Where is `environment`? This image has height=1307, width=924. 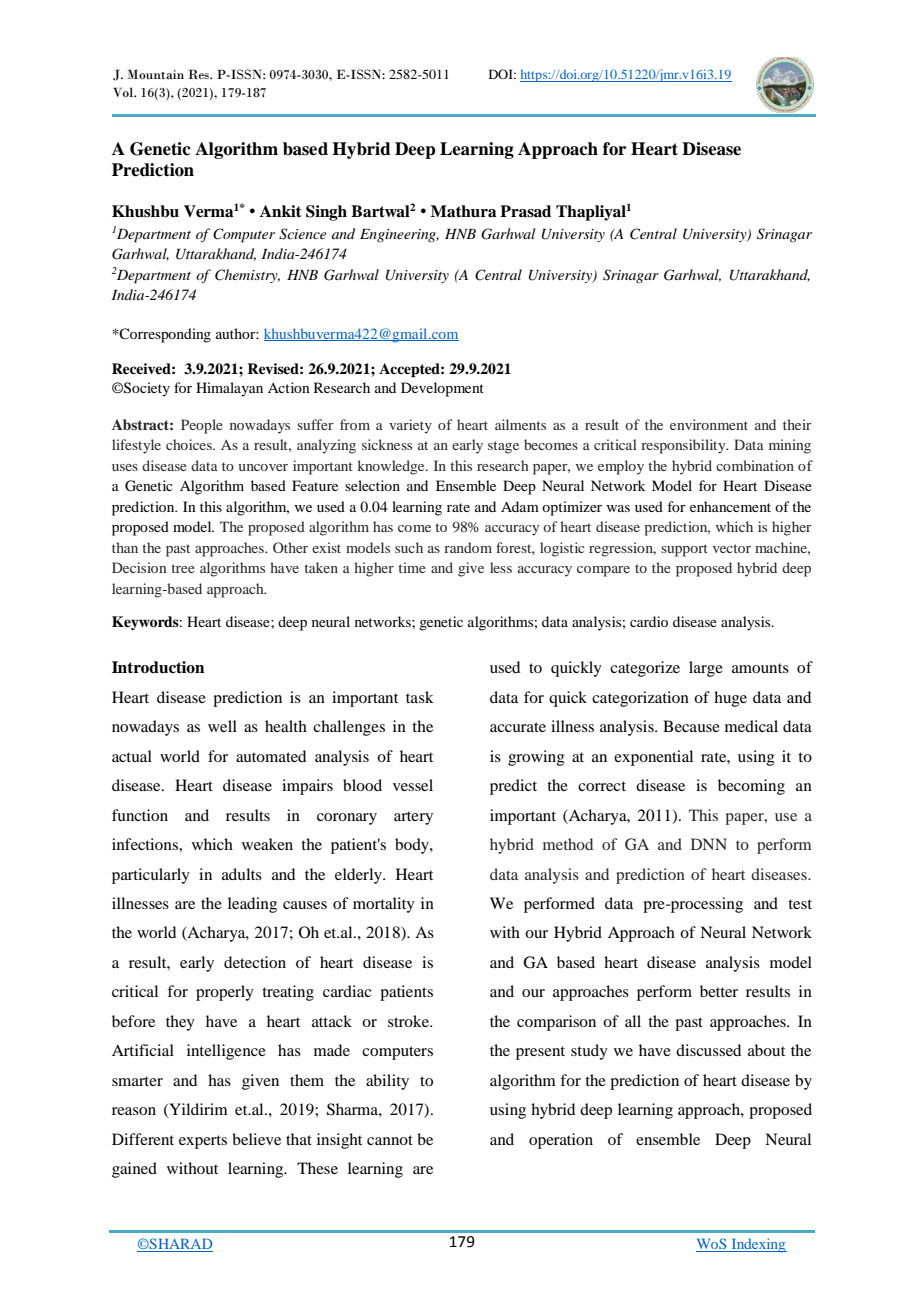
environment is located at coordinates (709, 424).
